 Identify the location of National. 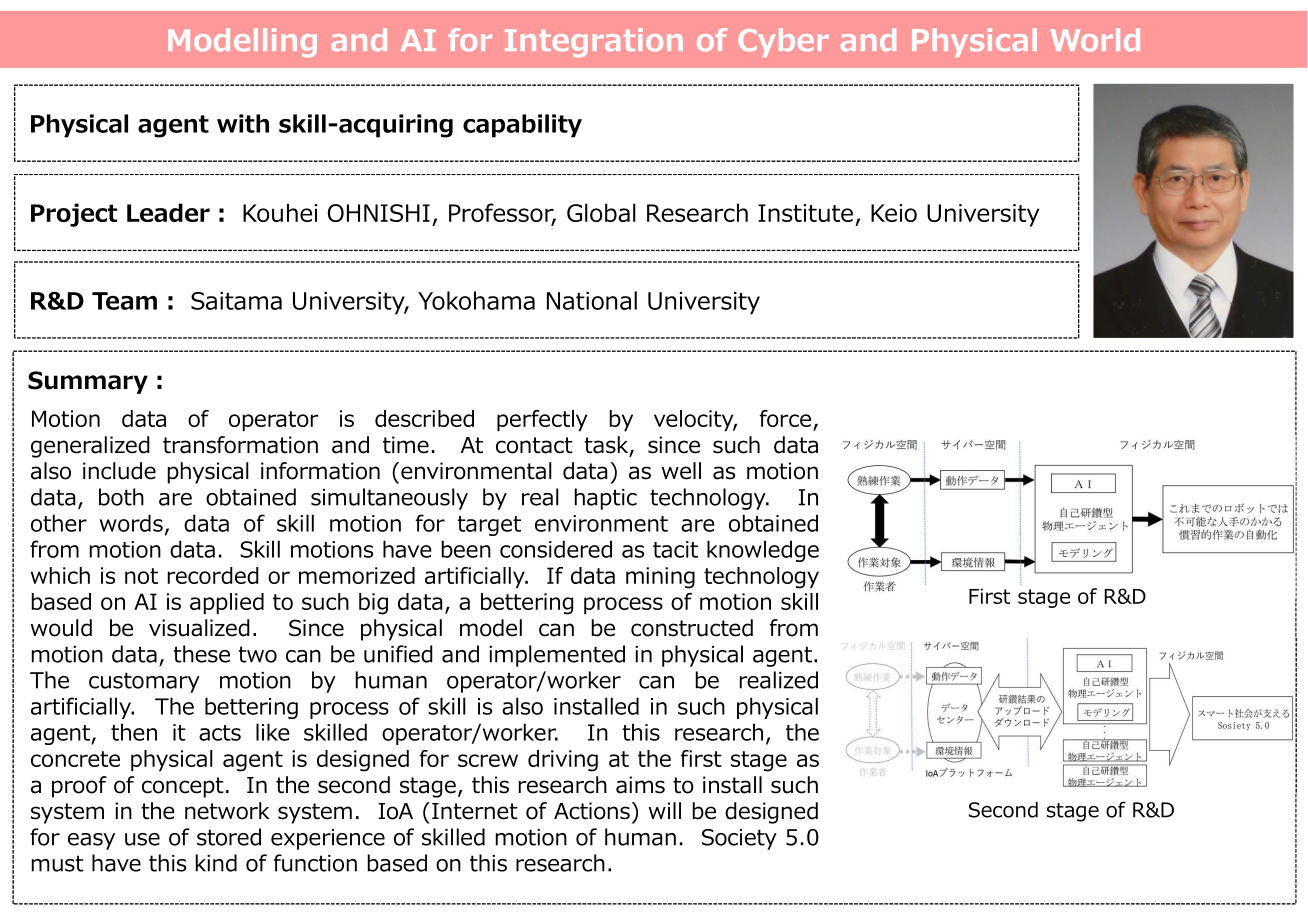
(592, 300).
